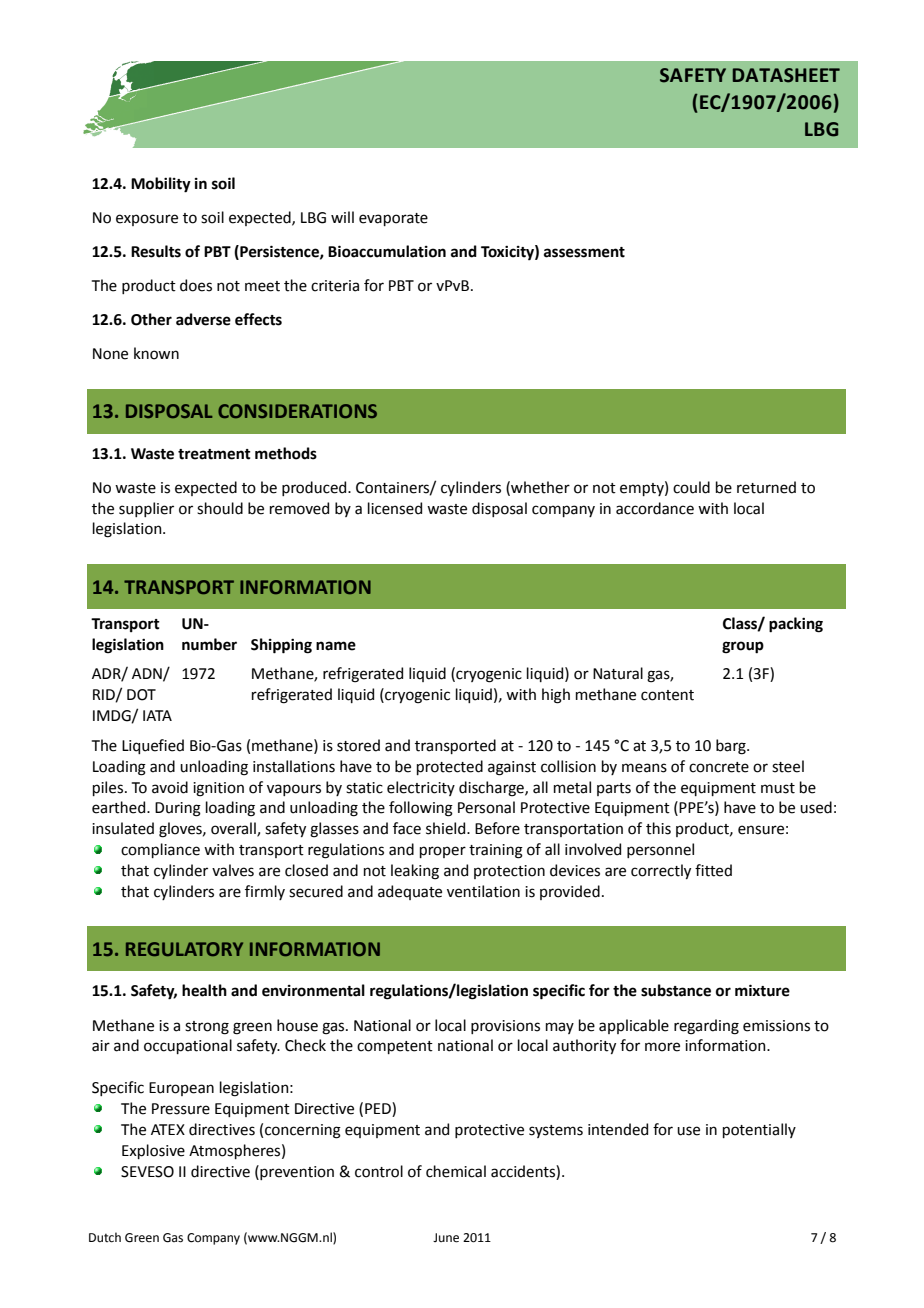 The image size is (924, 1308). What do you see at coordinates (456, 1171) in the image?
I see `chemical` at bounding box center [456, 1171].
